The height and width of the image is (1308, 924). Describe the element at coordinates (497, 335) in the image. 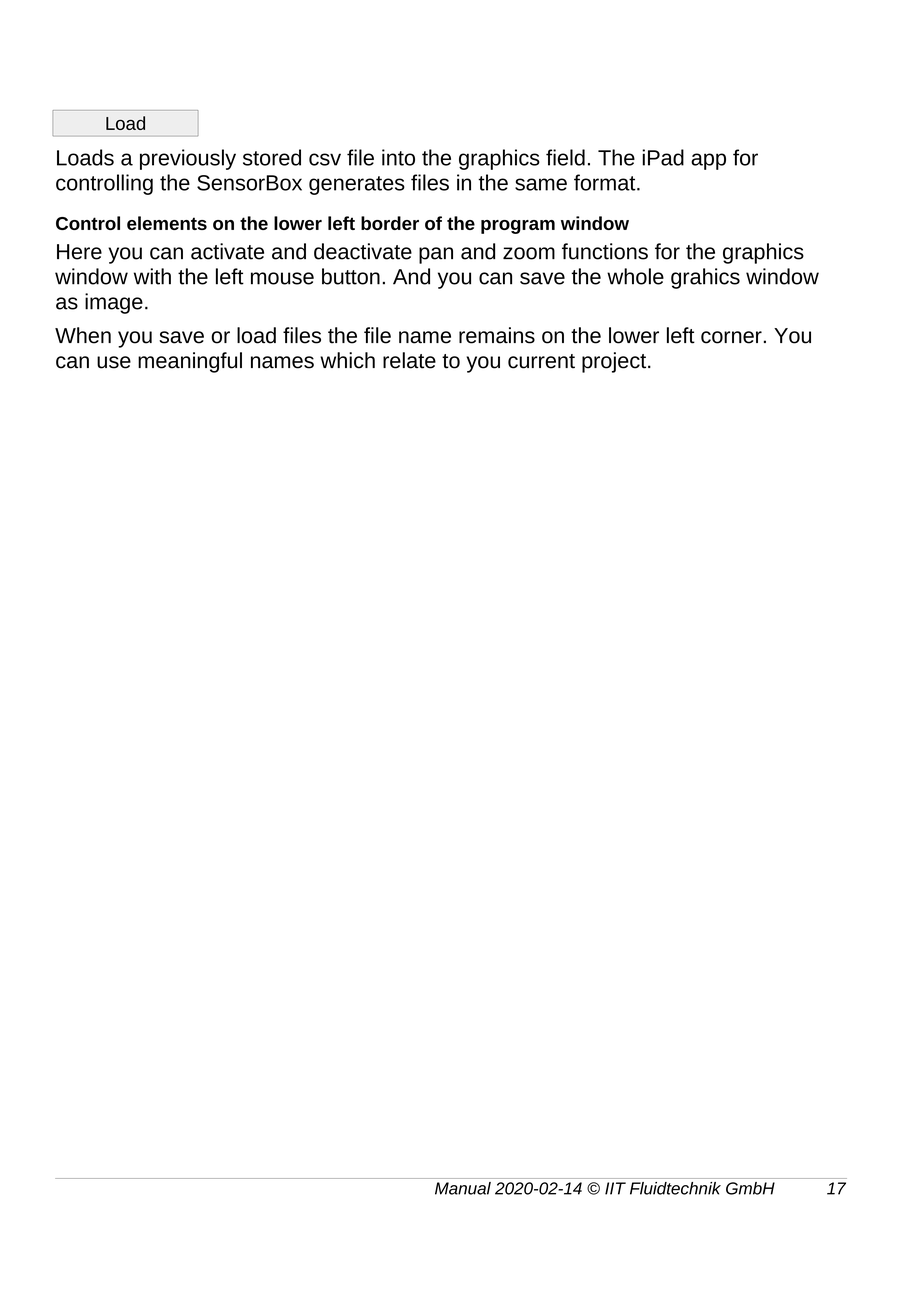

I see `remains` at that location.
